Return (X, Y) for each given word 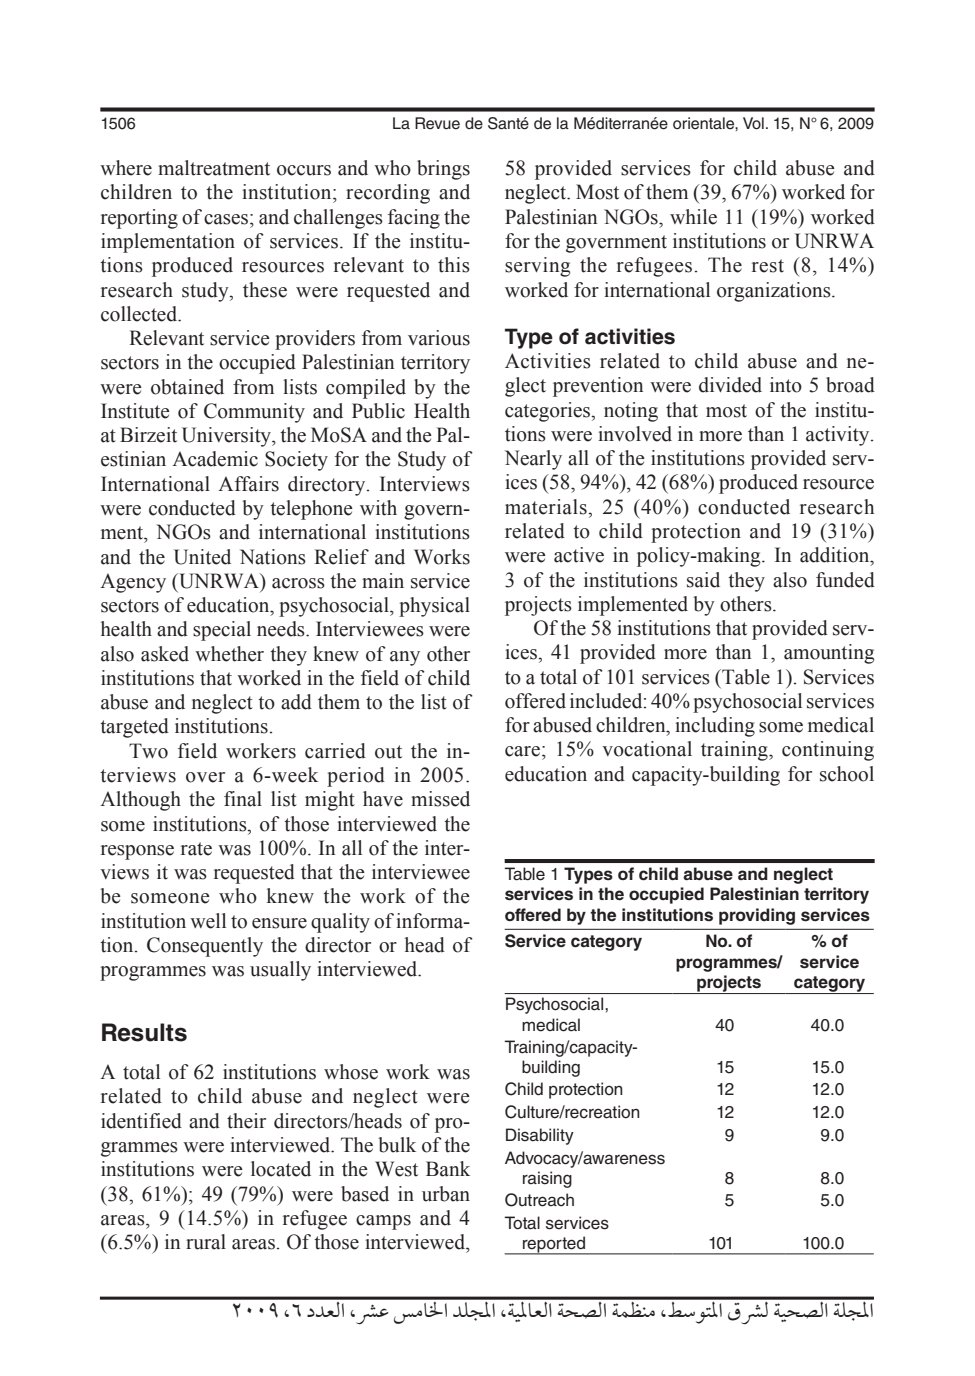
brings (443, 170)
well (208, 921)
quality (340, 923)
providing (757, 916)
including (715, 727)
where (126, 168)
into (786, 385)
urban (446, 1194)
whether (229, 654)
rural (206, 1242)
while (693, 217)
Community (254, 413)
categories (549, 412)
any (405, 658)
